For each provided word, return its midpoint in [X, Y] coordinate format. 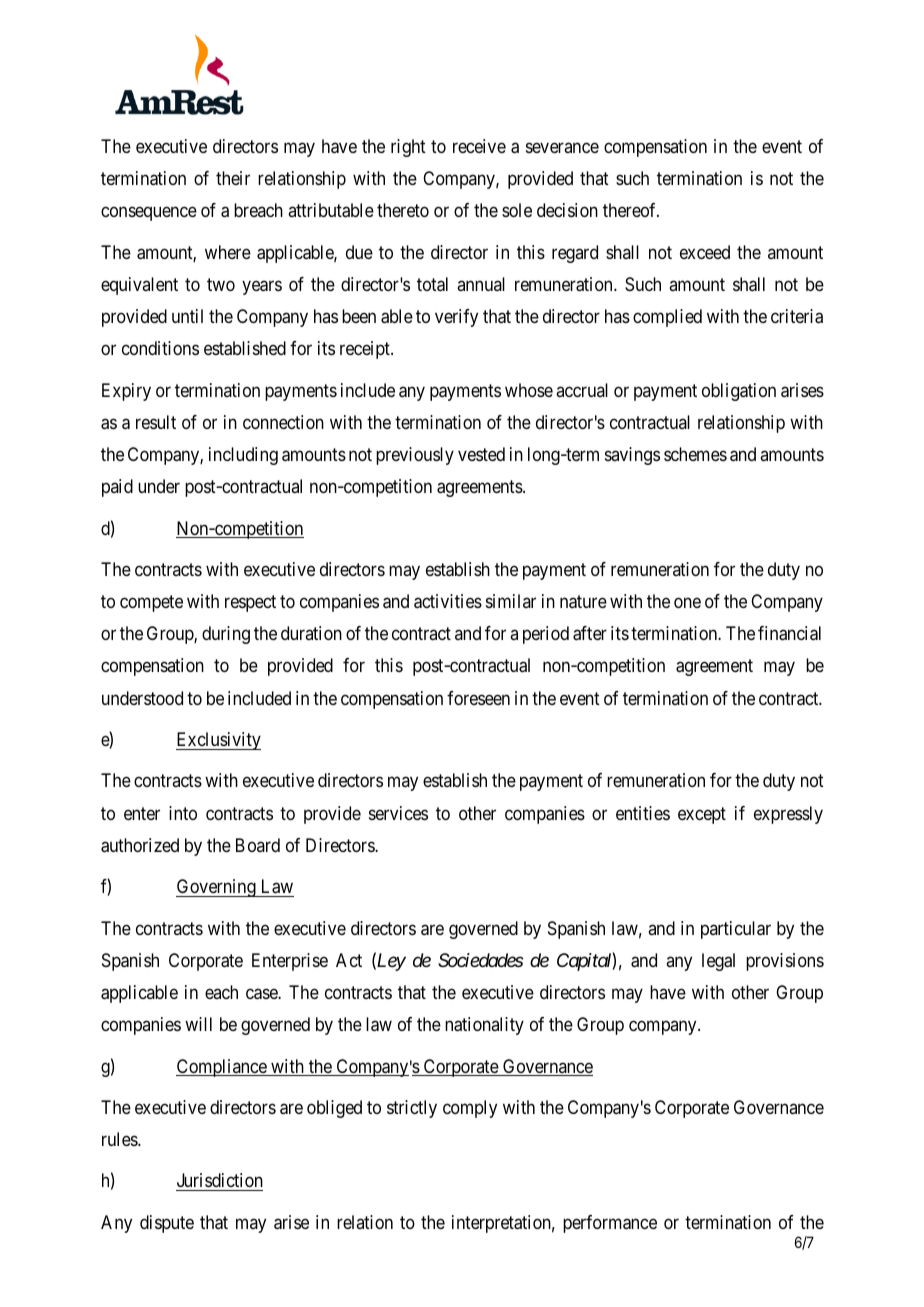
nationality [484, 1026]
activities [448, 601]
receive [479, 146]
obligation [739, 392]
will [198, 1024]
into [183, 813]
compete [151, 603]
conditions [160, 348]
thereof [631, 210]
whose [529, 390]
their [233, 178]
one [687, 603]
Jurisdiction [219, 1182]
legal [718, 962]
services [398, 813]
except [702, 815]
